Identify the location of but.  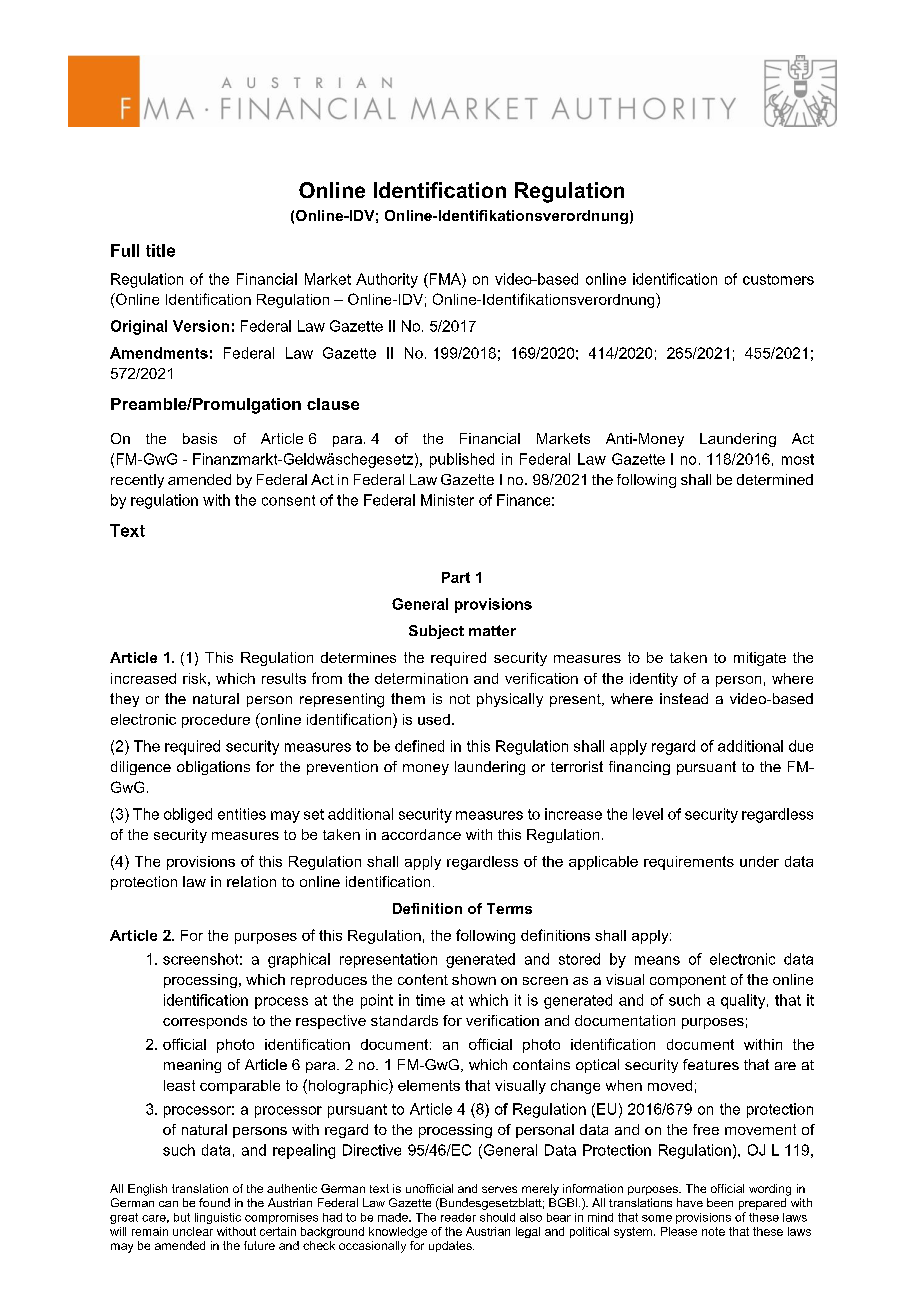
(182, 1217).
